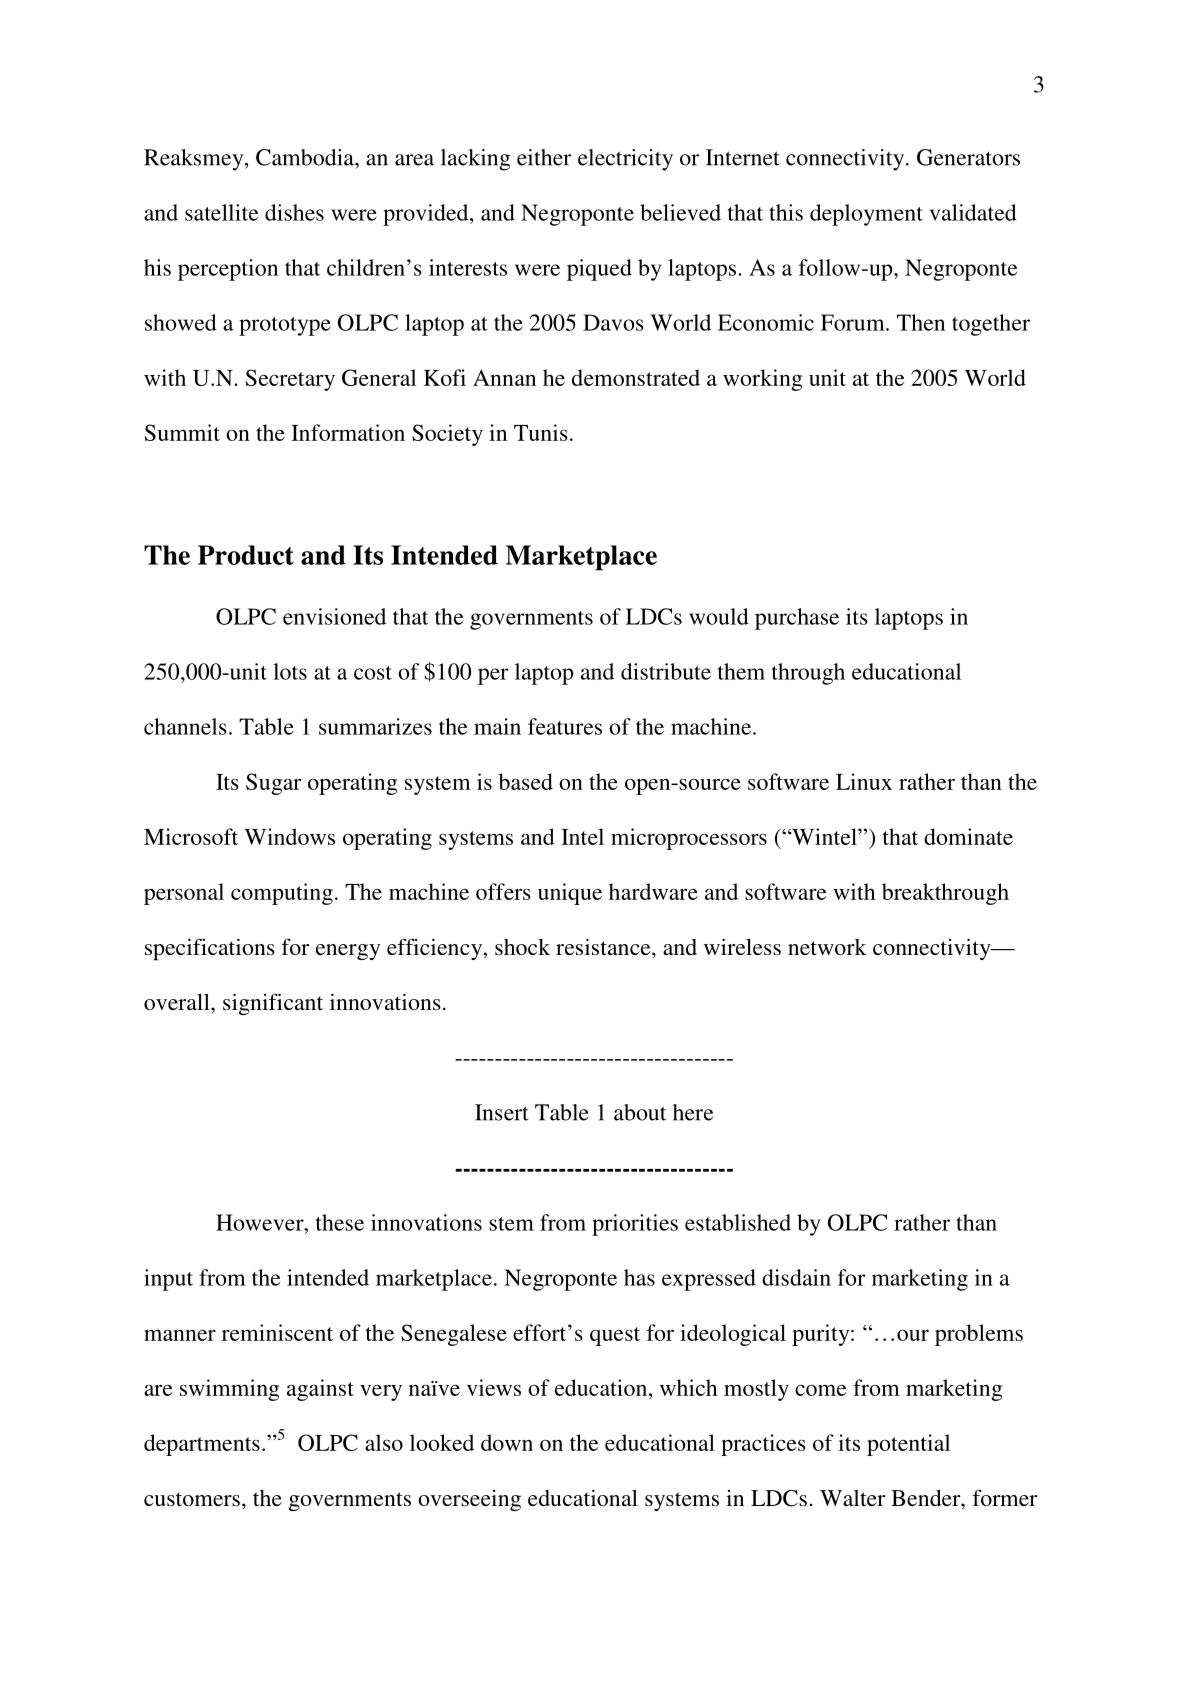 Image resolution: width=1188 pixels, height=1681 pixels. Describe the element at coordinates (625, 160) in the screenshot. I see `electricity` at that location.
